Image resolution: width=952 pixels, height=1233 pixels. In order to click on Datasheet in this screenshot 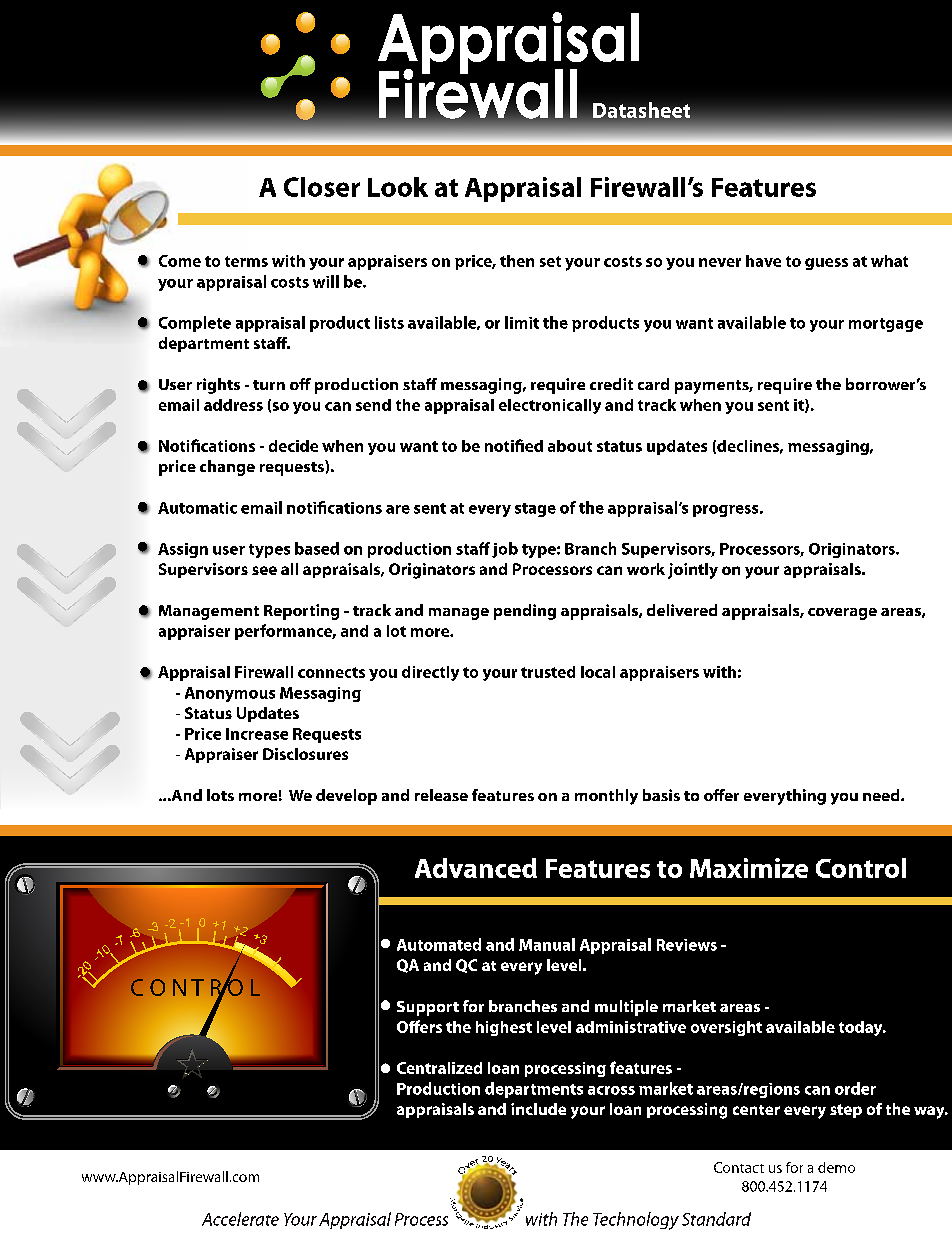, I will do `click(641, 110)`.
